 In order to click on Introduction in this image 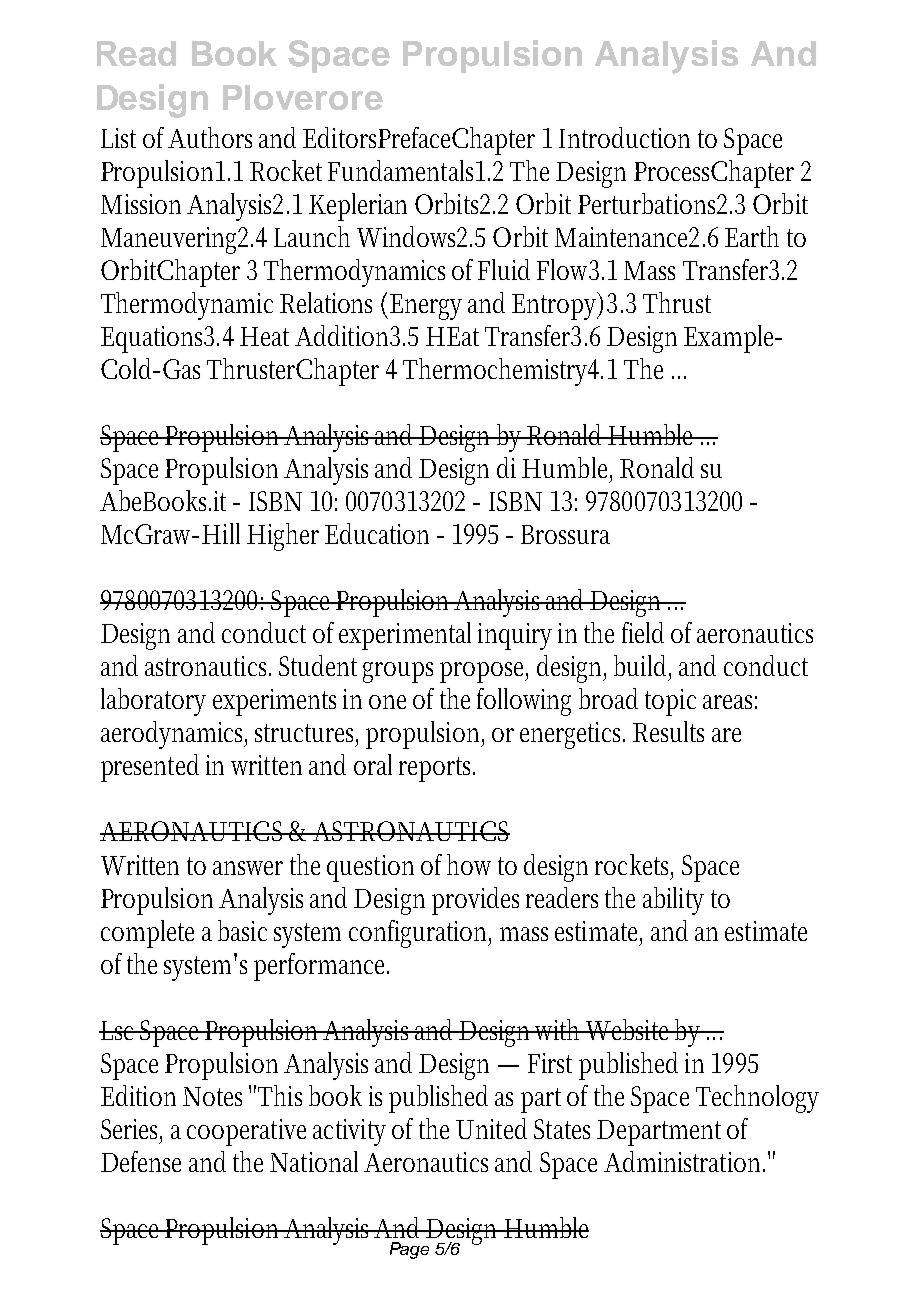, I will do `click(624, 137)`.
